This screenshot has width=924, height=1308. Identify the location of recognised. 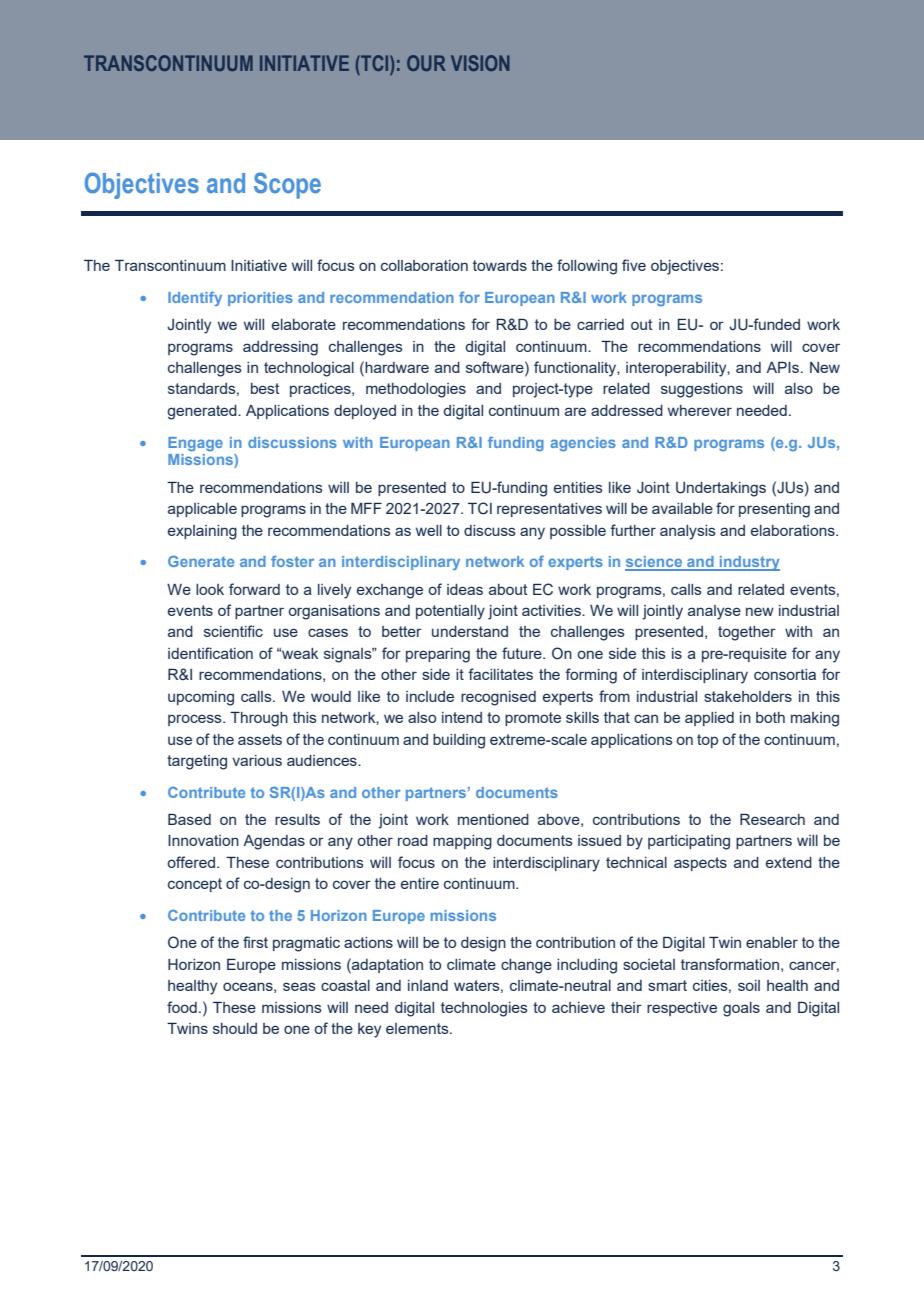
(498, 698).
